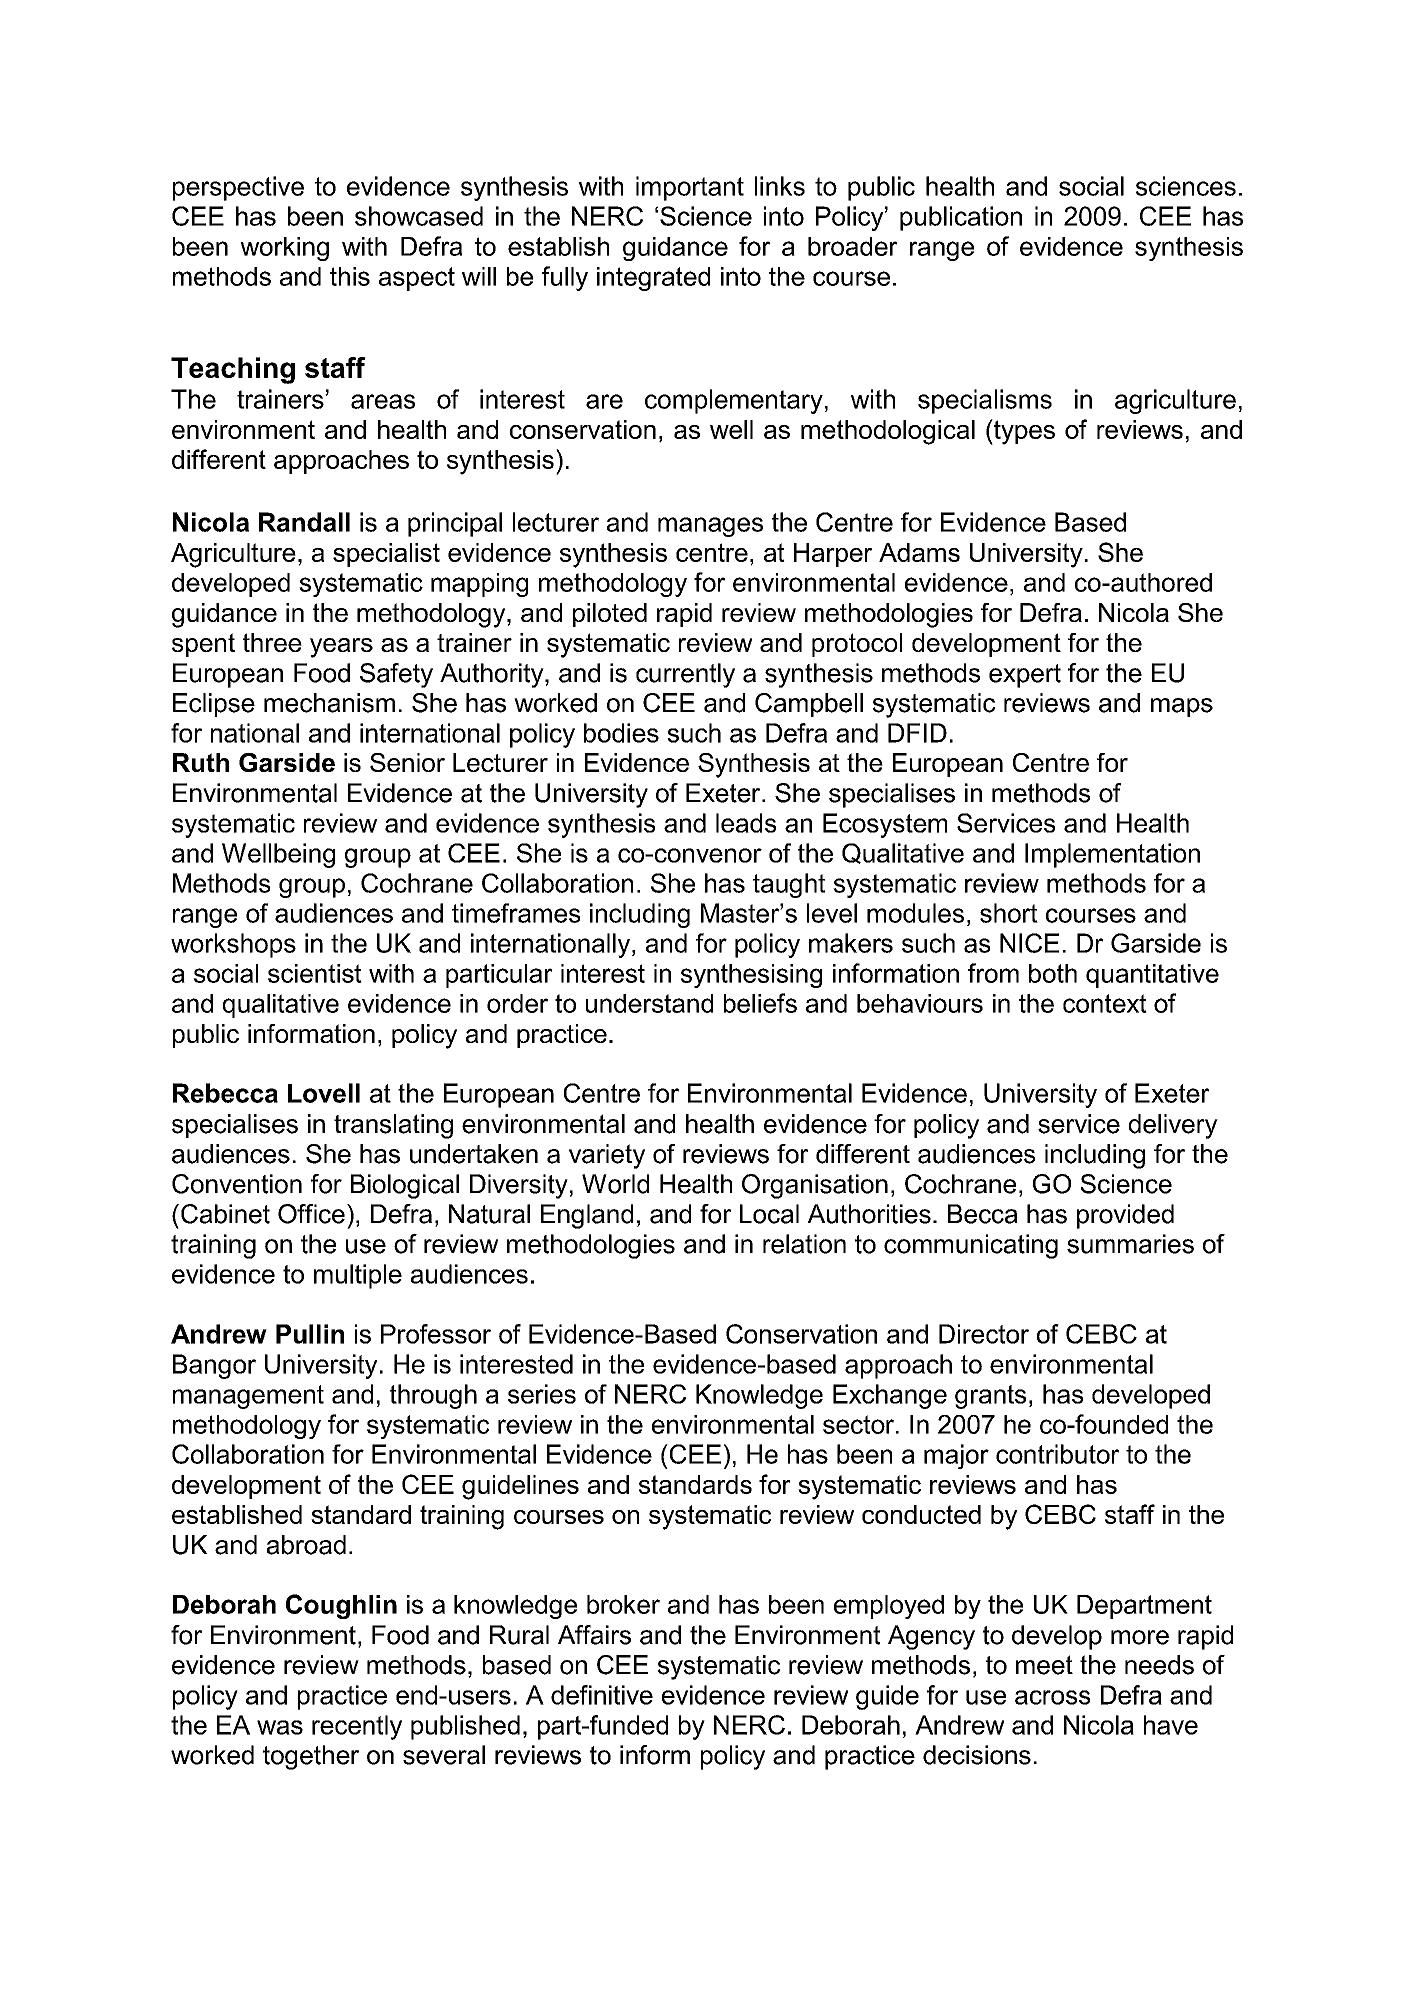 The width and height of the page is (1415, 2001). I want to click on important, so click(690, 188).
